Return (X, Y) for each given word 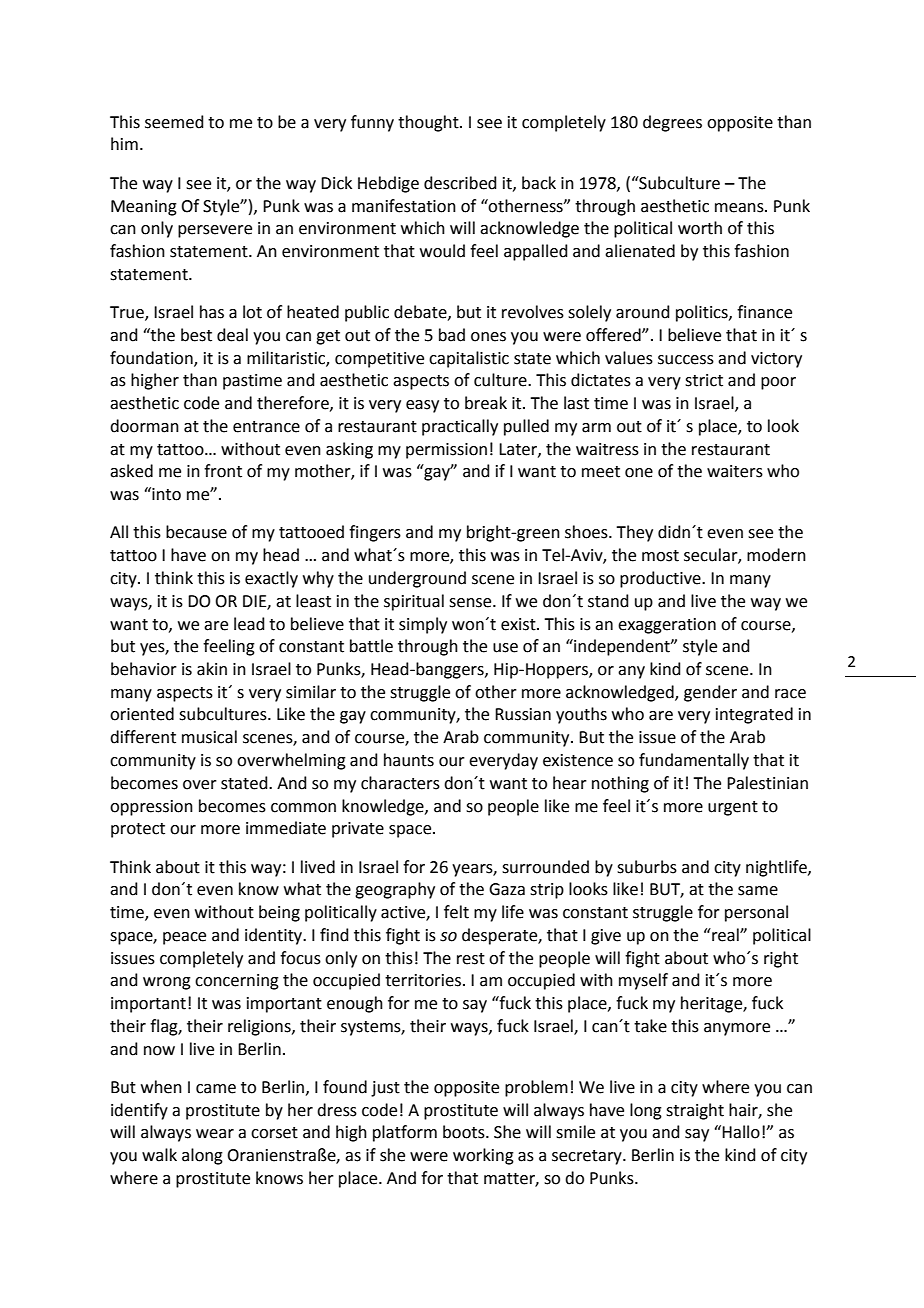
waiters (735, 471)
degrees (672, 123)
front (223, 471)
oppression (151, 808)
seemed (174, 122)
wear (215, 1134)
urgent (733, 808)
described (460, 183)
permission (446, 451)
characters (400, 783)
